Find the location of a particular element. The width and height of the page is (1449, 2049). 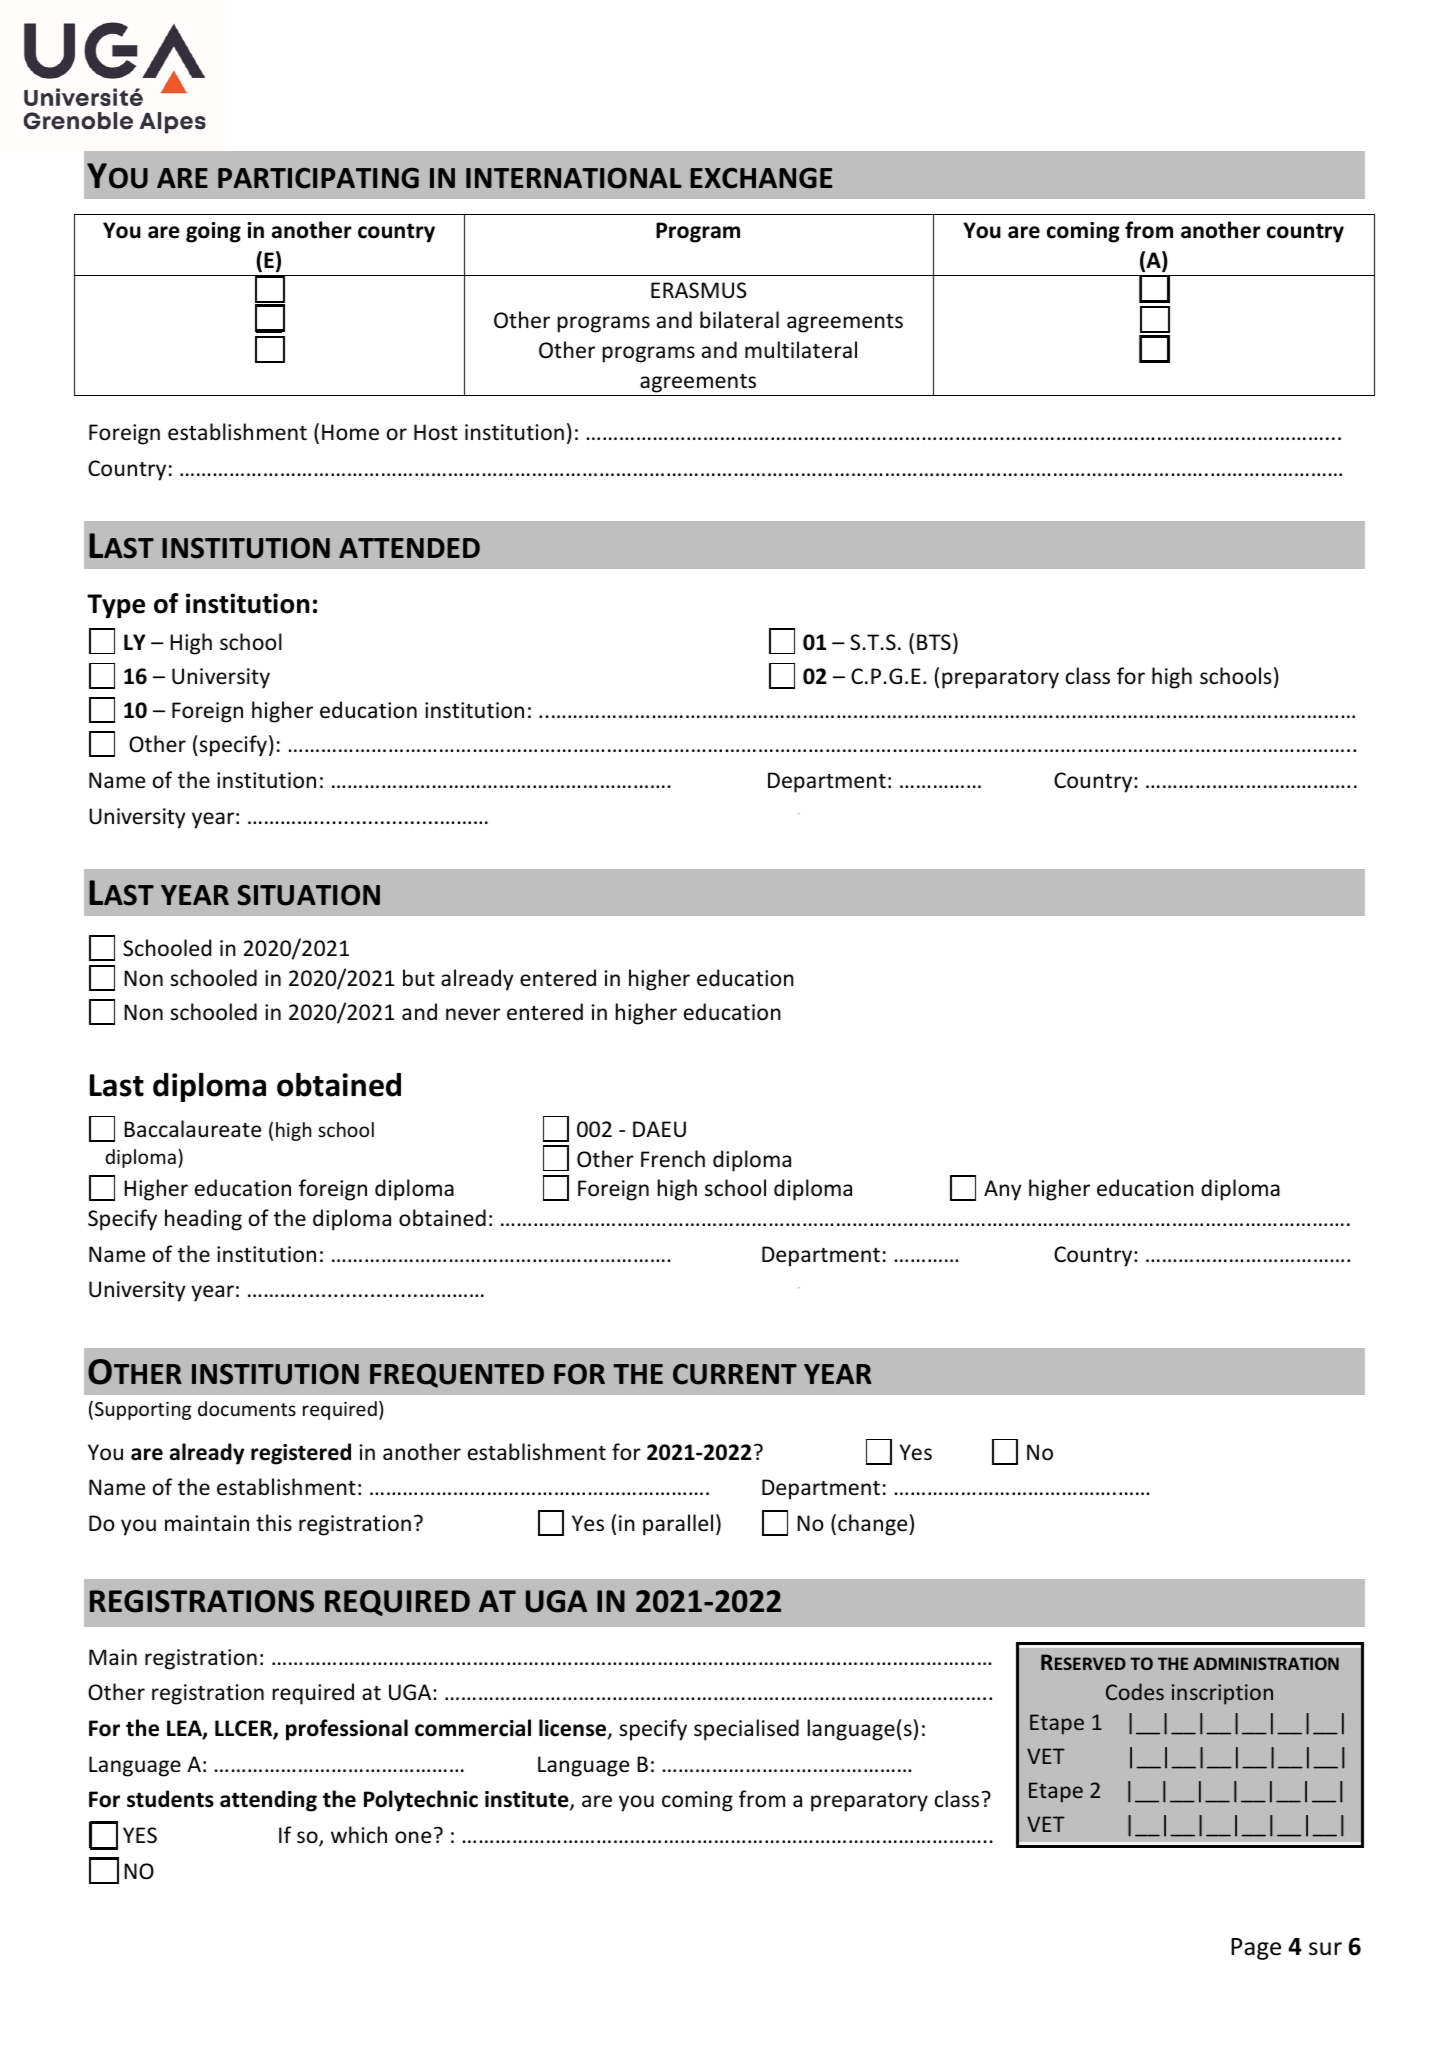

Any is located at coordinates (1003, 1190).
